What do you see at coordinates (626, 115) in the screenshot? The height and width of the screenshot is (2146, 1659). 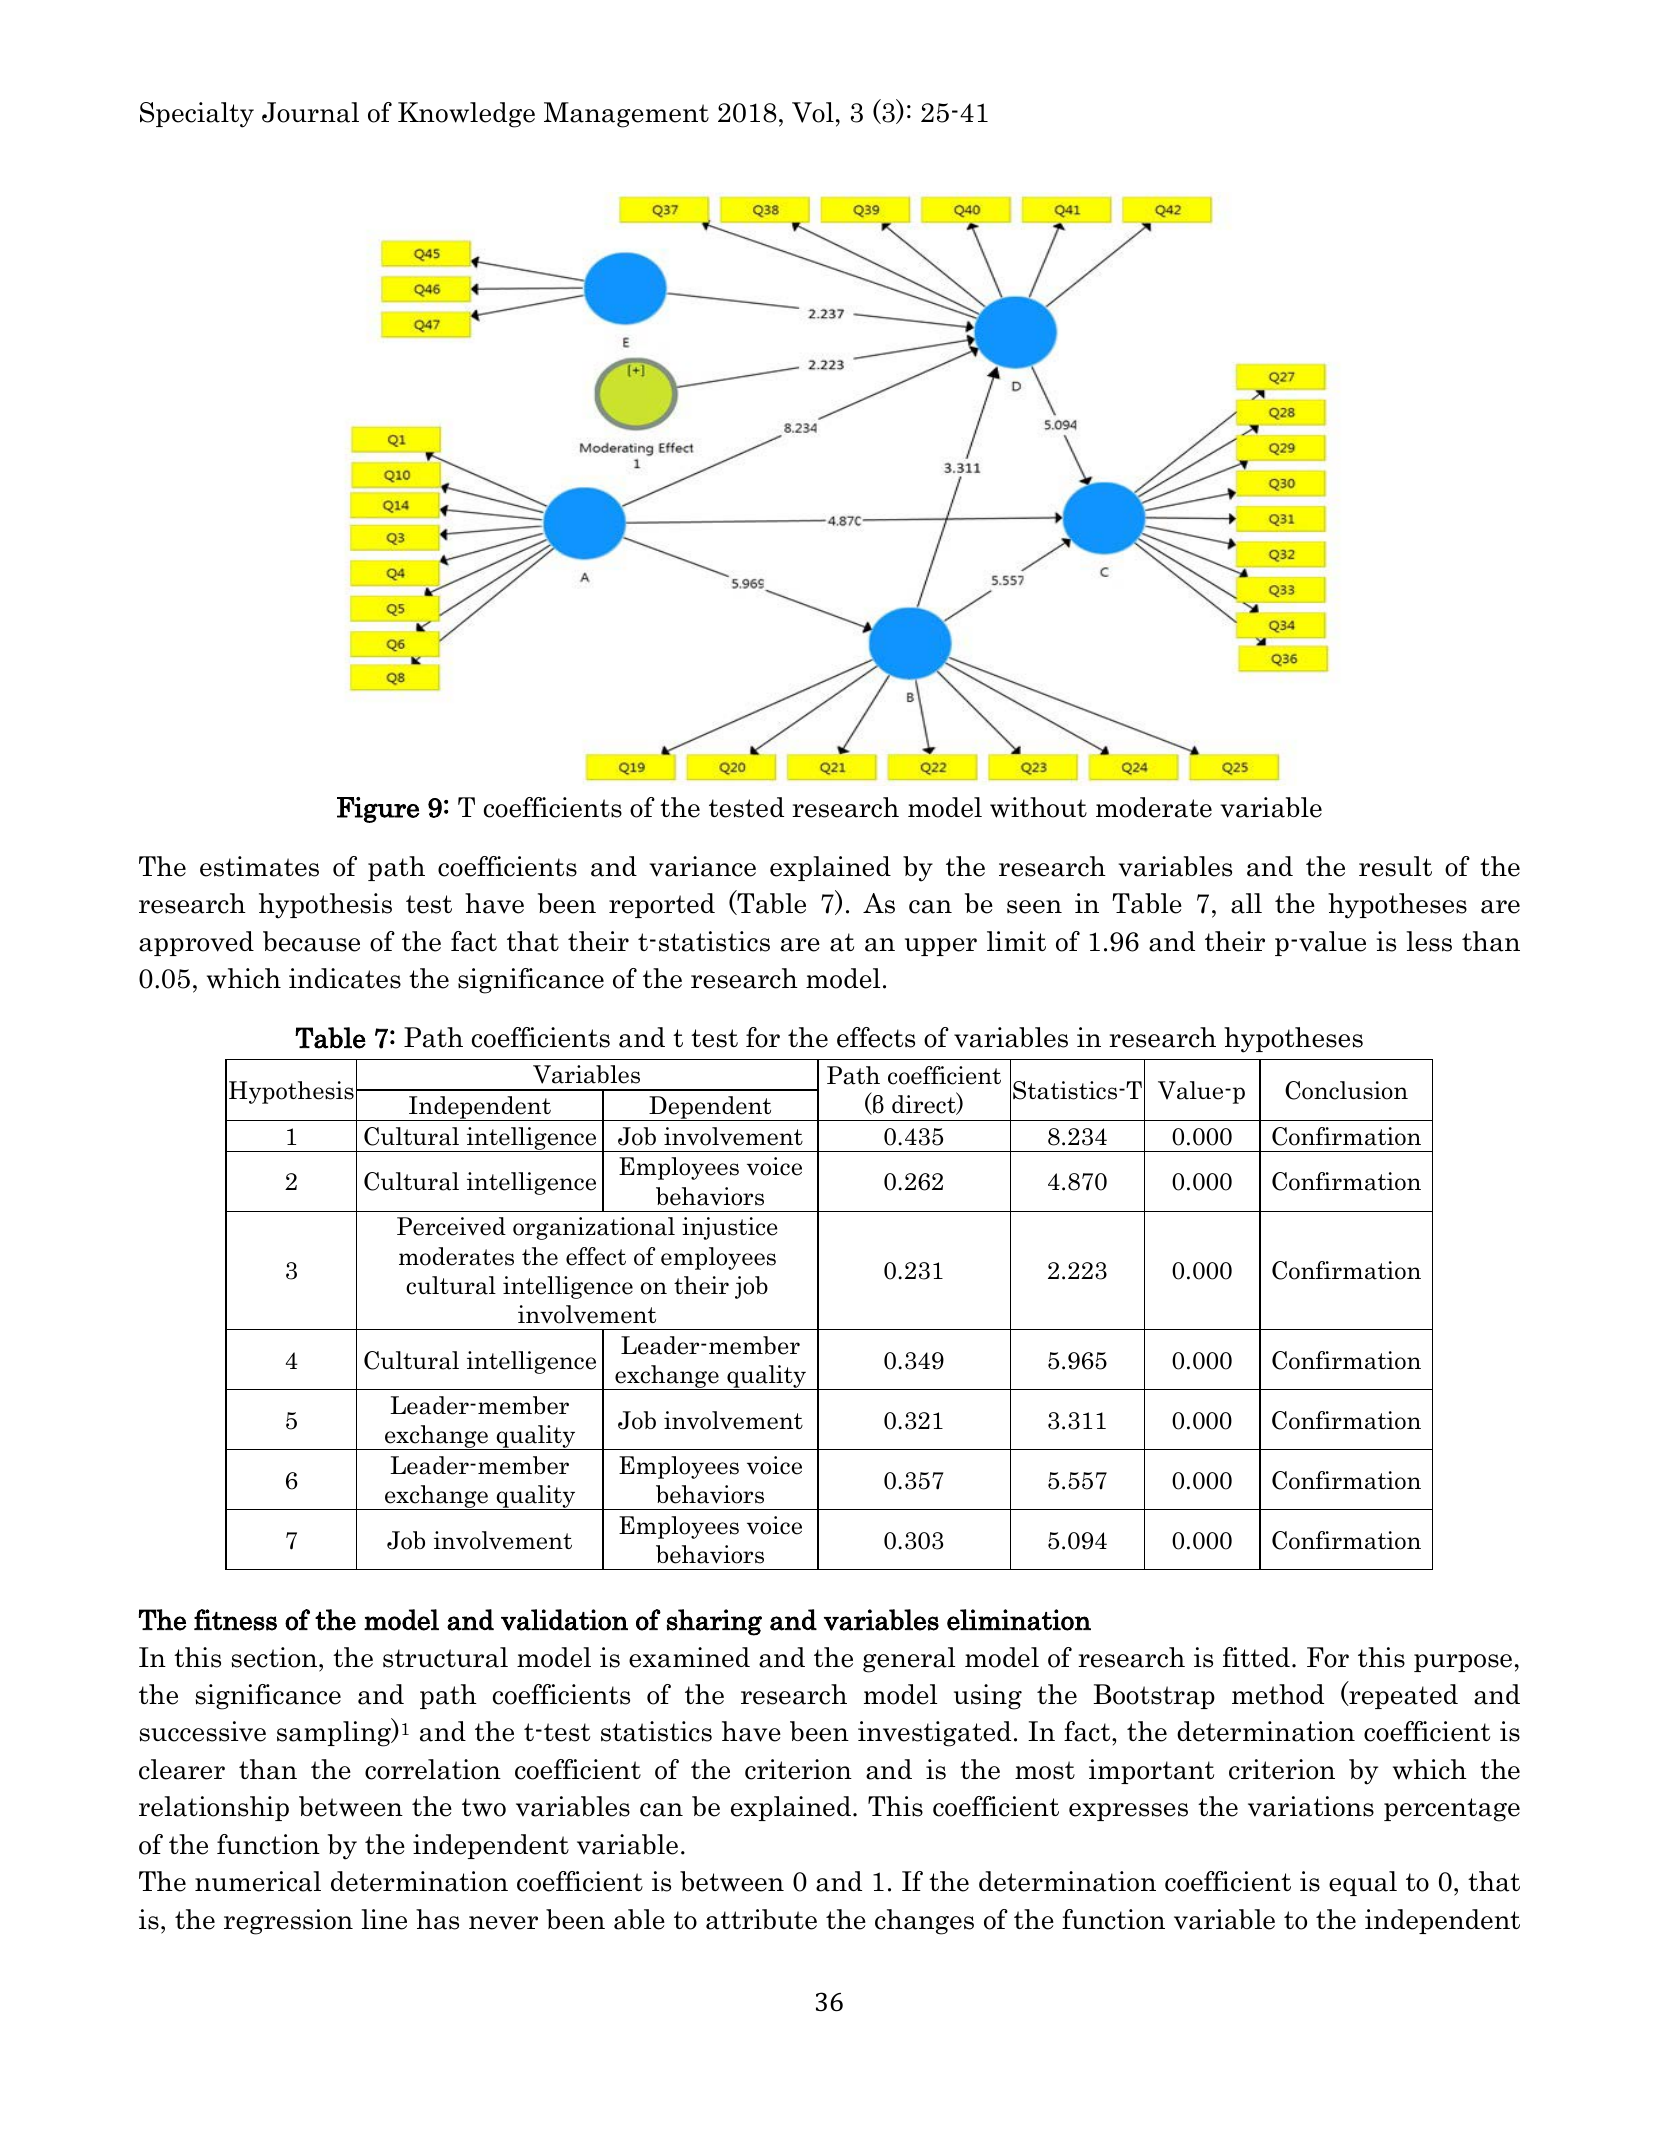 I see `Management` at bounding box center [626, 115].
